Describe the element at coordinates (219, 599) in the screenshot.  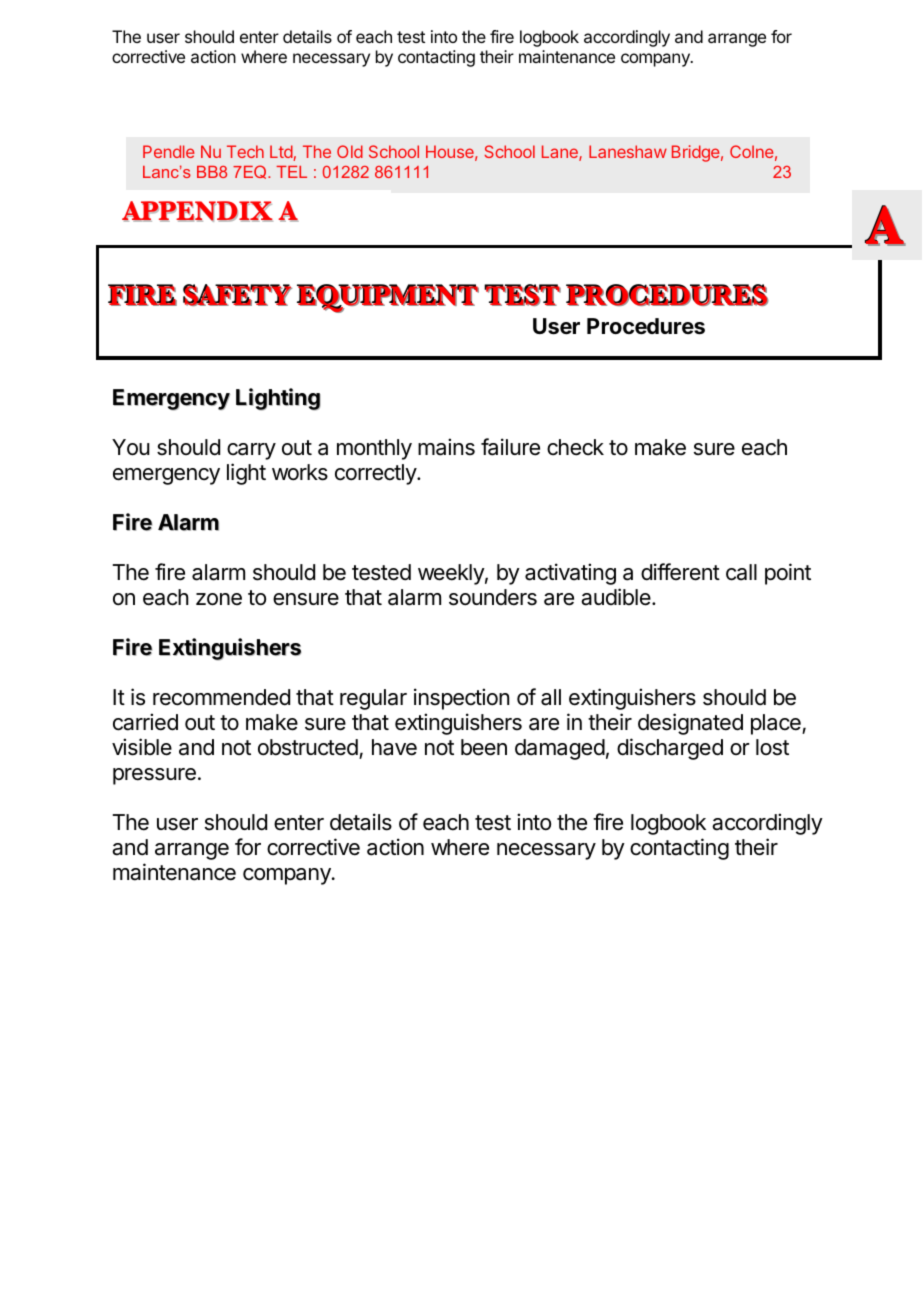
I see `zone` at that location.
